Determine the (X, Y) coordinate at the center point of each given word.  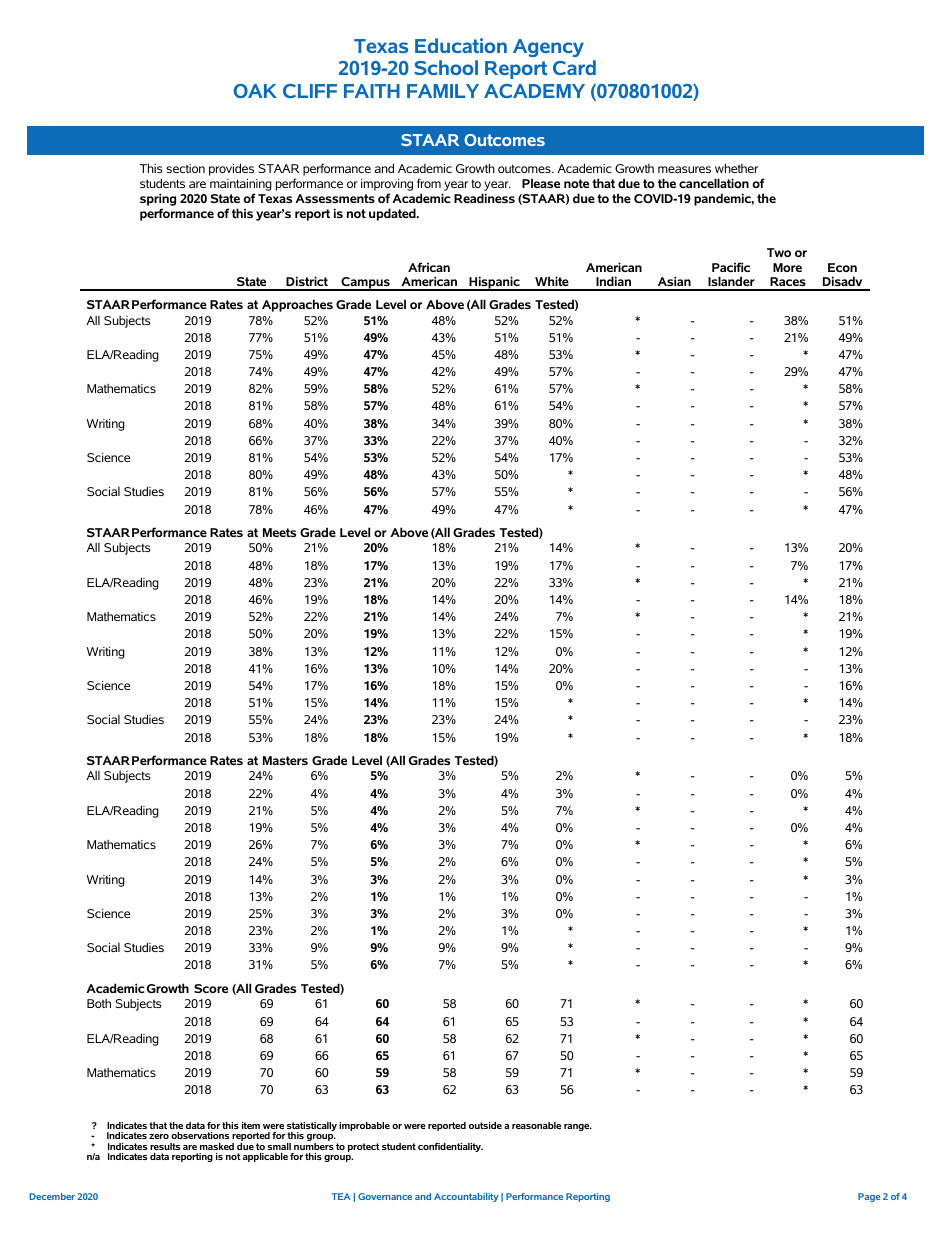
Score (211, 988)
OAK (255, 91)
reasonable (536, 1125)
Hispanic (494, 283)
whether (736, 168)
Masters (285, 760)
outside (485, 1125)
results (165, 1146)
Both (99, 1003)
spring (158, 199)
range (578, 1127)
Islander (731, 283)
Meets (279, 532)
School (446, 67)
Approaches (297, 305)
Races (788, 283)
